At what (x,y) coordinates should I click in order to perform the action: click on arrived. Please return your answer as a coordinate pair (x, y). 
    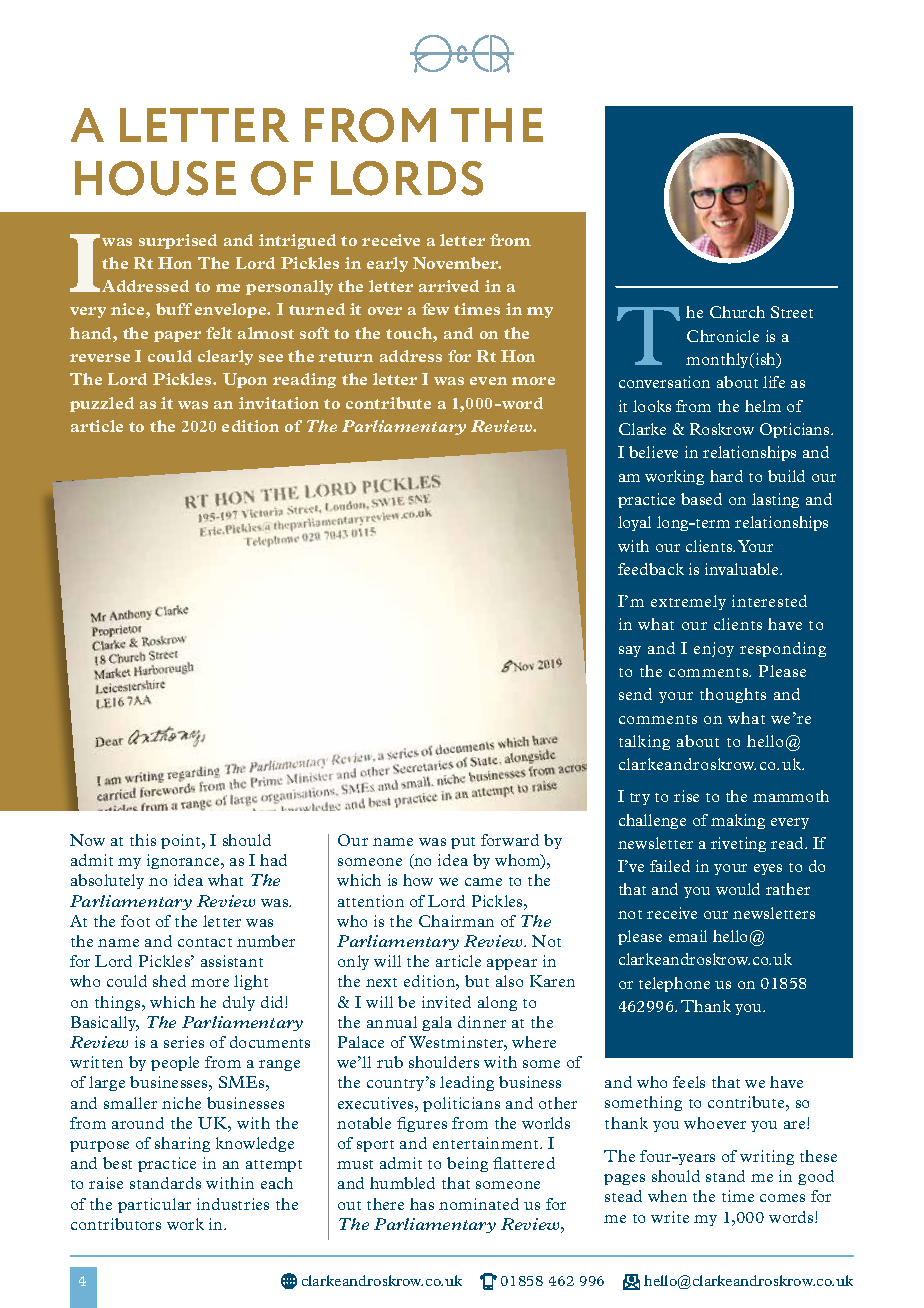
    Looking at the image, I should click on (449, 286).
